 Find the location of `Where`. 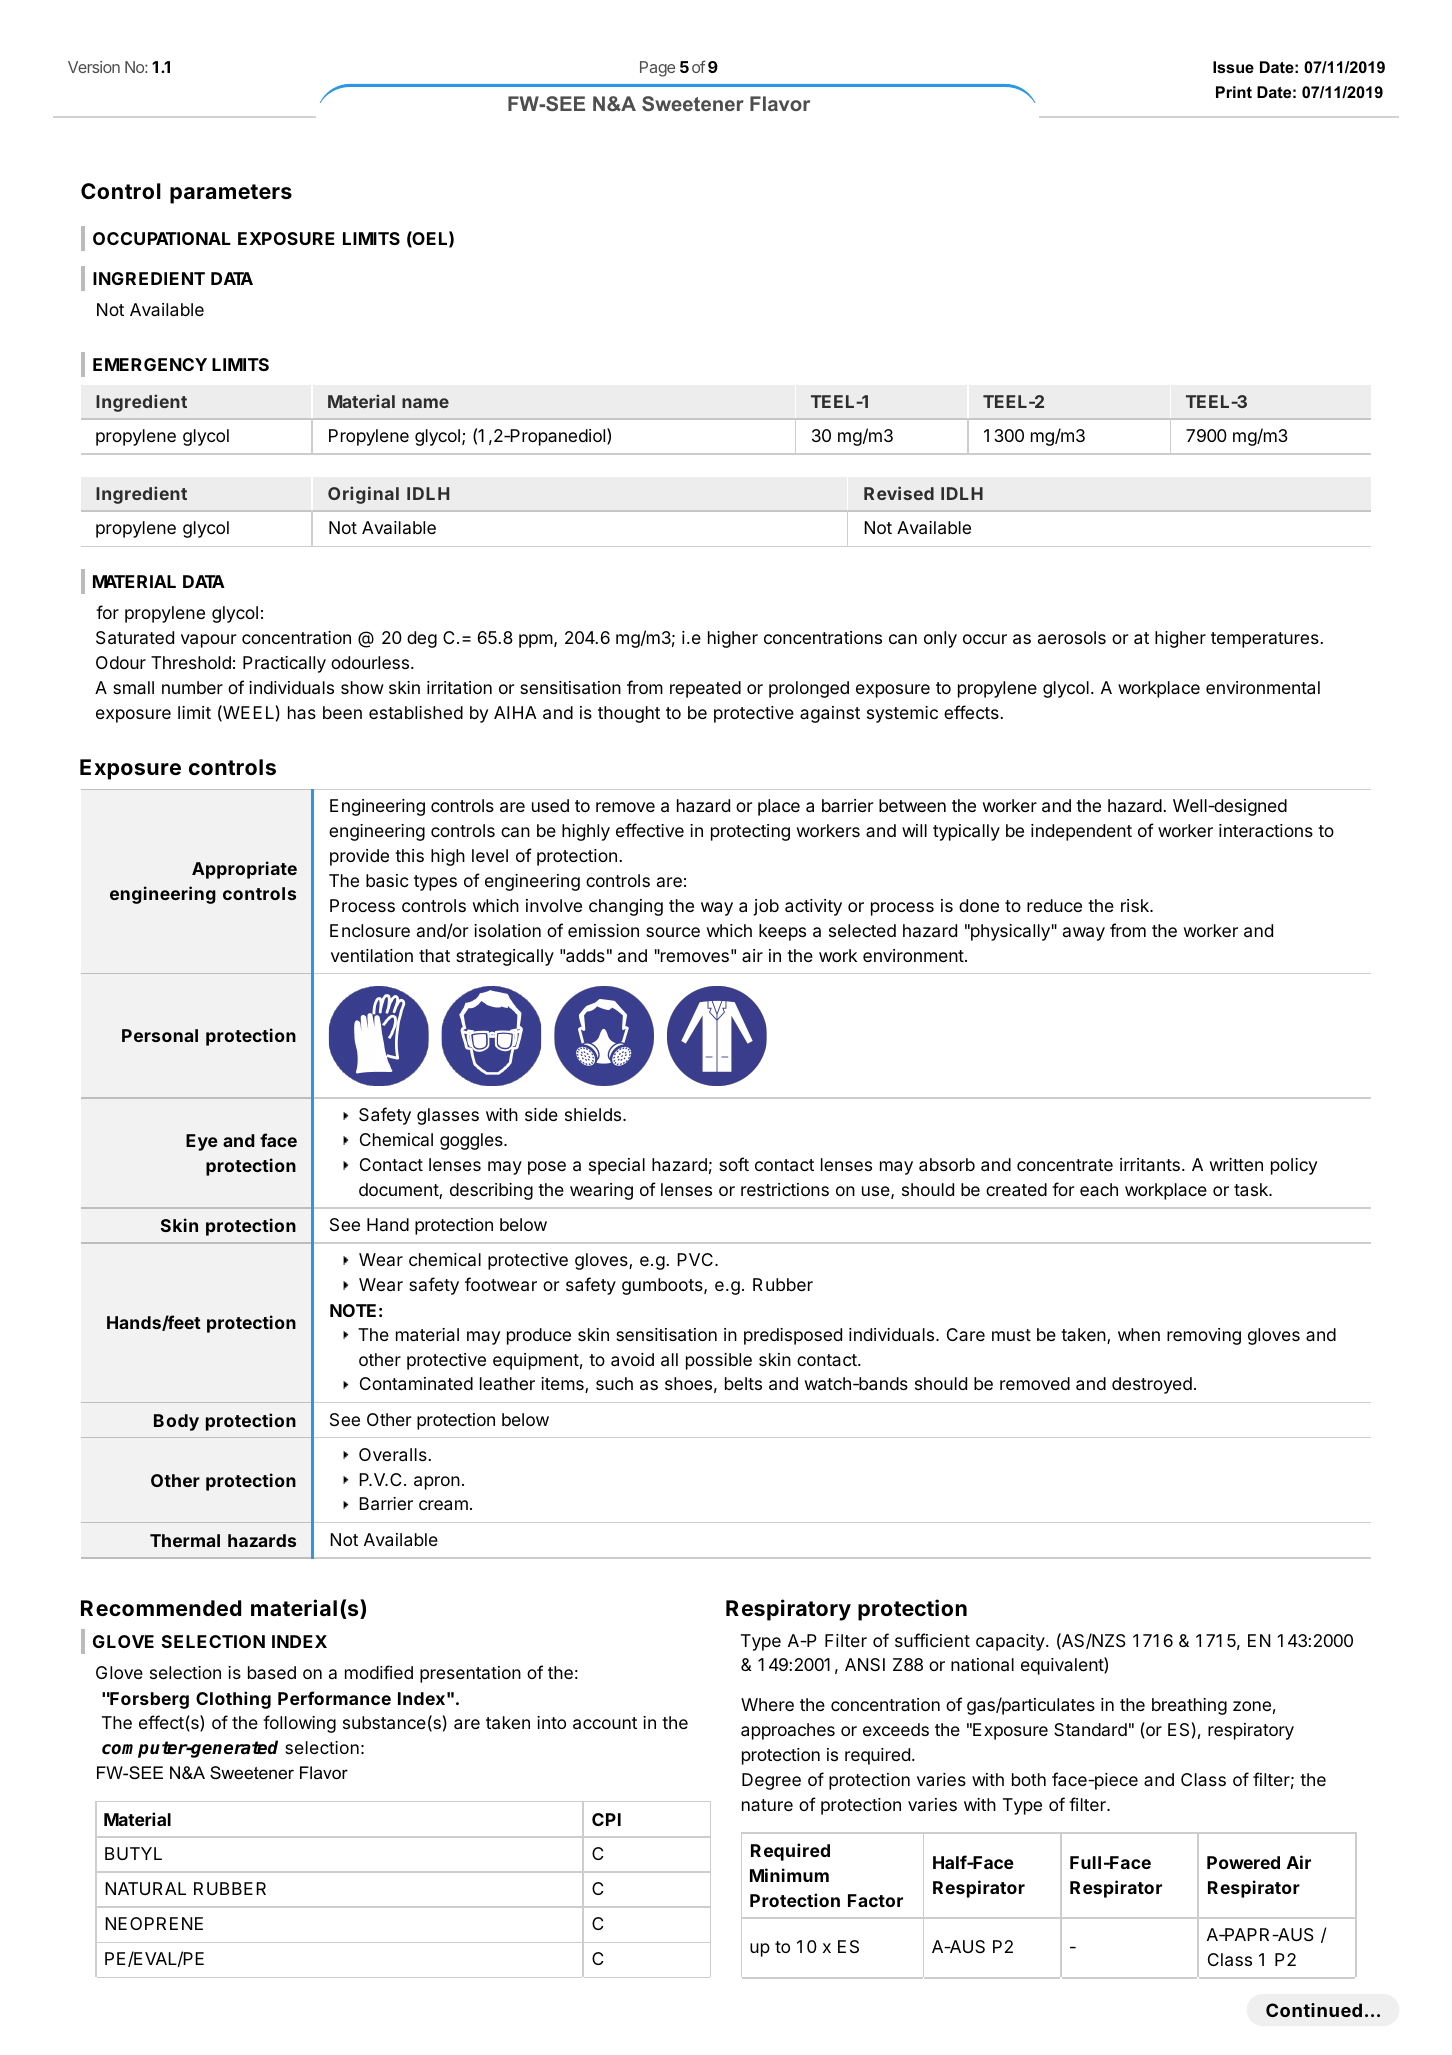

Where is located at coordinates (767, 1704).
